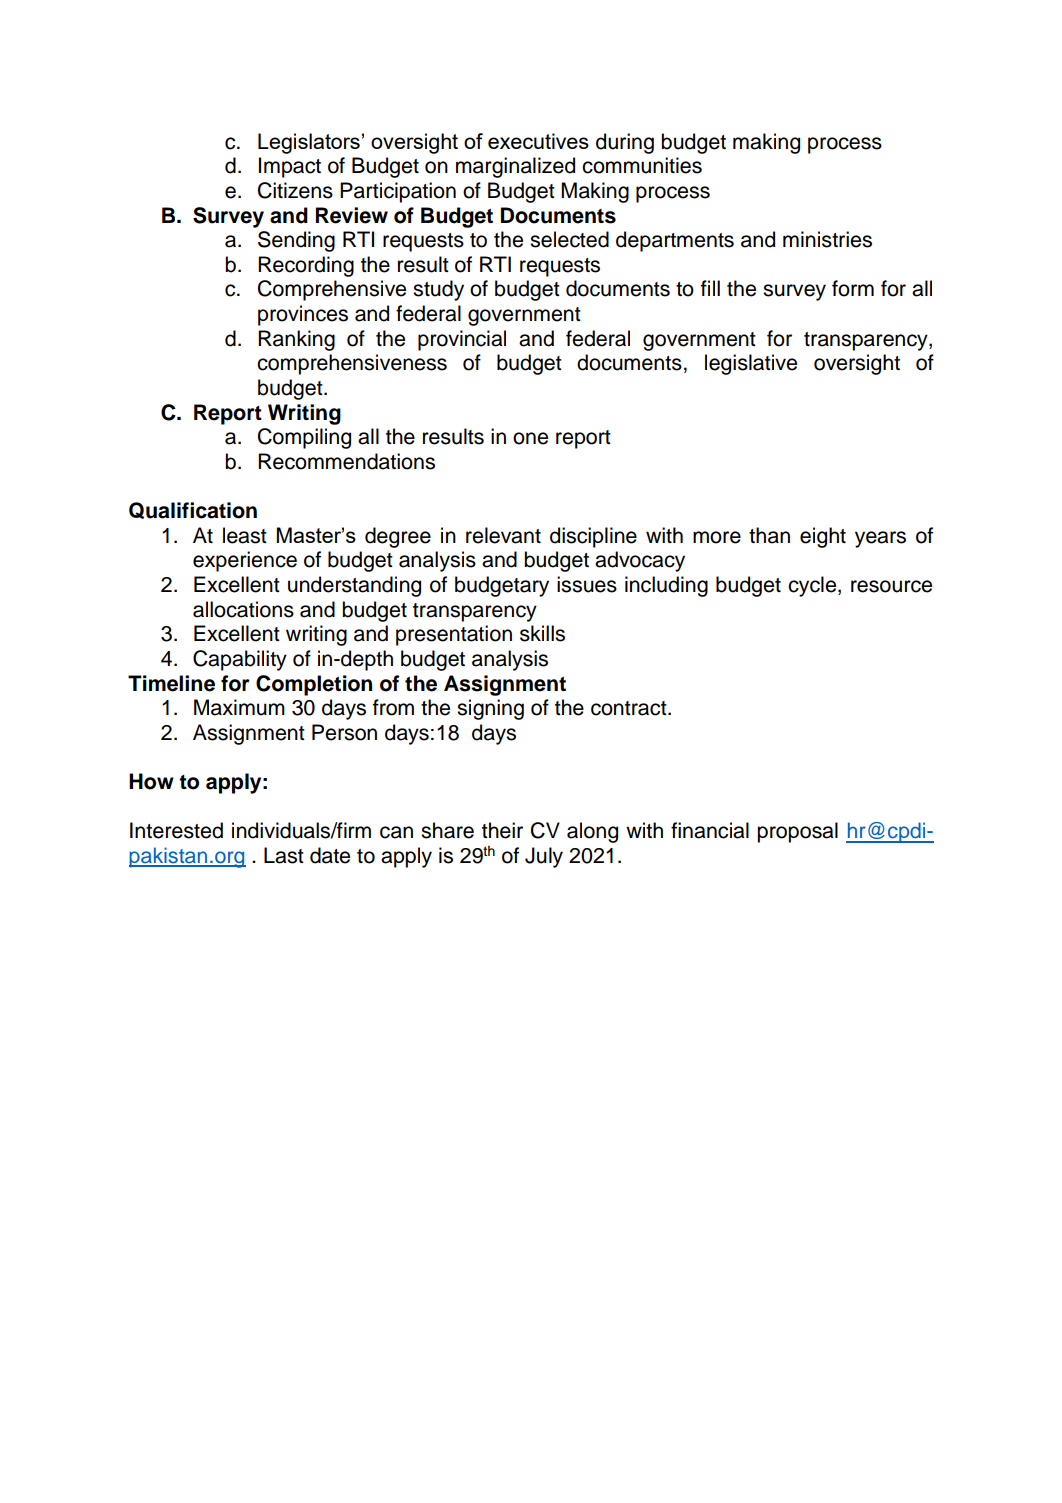 The height and width of the screenshot is (1503, 1062). Describe the element at coordinates (296, 340) in the screenshot. I see `Ranking` at that location.
